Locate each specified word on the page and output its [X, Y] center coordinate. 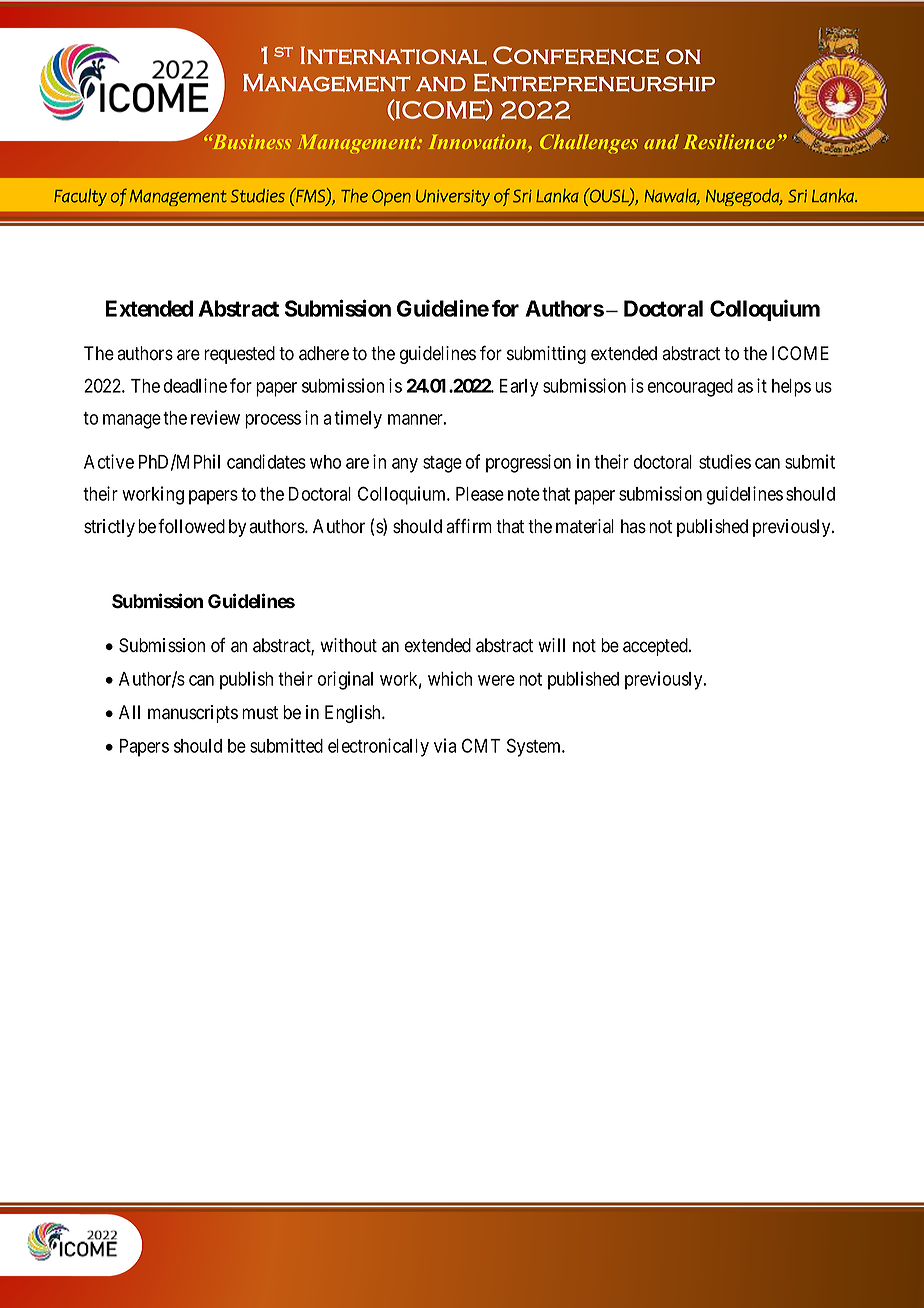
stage [442, 464]
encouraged [690, 388]
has [633, 526]
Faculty [80, 197]
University [453, 198]
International [393, 55]
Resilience [729, 141]
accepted [656, 647]
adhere [324, 353]
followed [191, 526]
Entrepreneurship [594, 82]
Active [109, 461]
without [348, 645]
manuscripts [193, 714]
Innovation [479, 143]
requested [239, 355]
